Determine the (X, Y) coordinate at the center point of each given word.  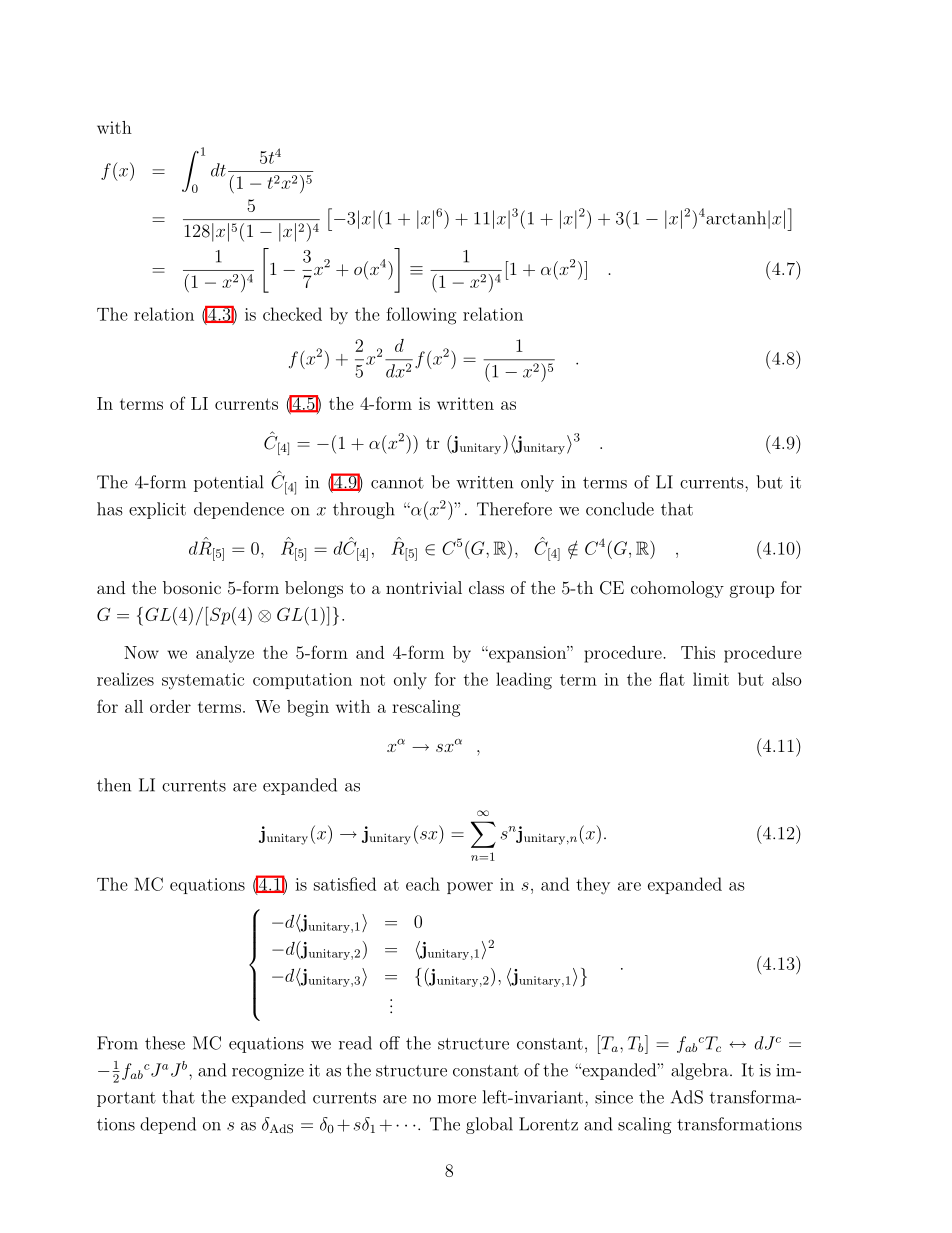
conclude (620, 509)
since (614, 1097)
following (421, 316)
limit (711, 679)
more (456, 1099)
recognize (268, 1072)
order (170, 706)
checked (292, 314)
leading (524, 681)
